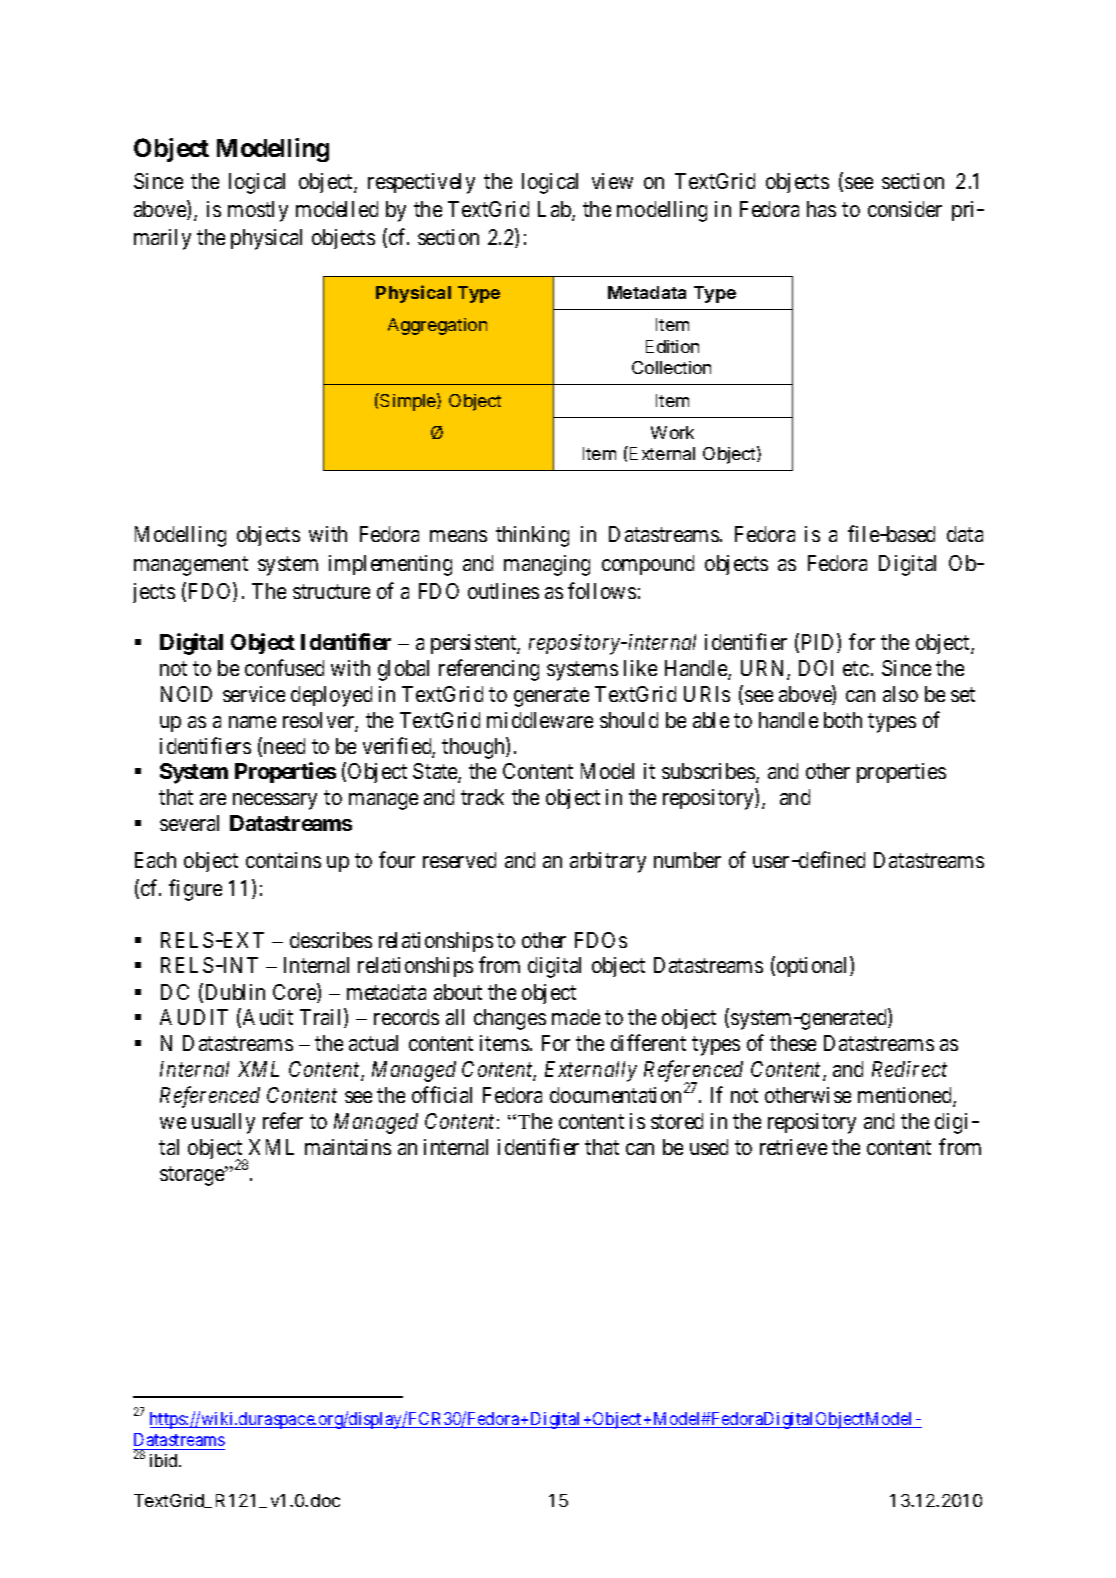 This screenshot has height=1578, width=1116. I want to click on arbitrary, so click(608, 862).
